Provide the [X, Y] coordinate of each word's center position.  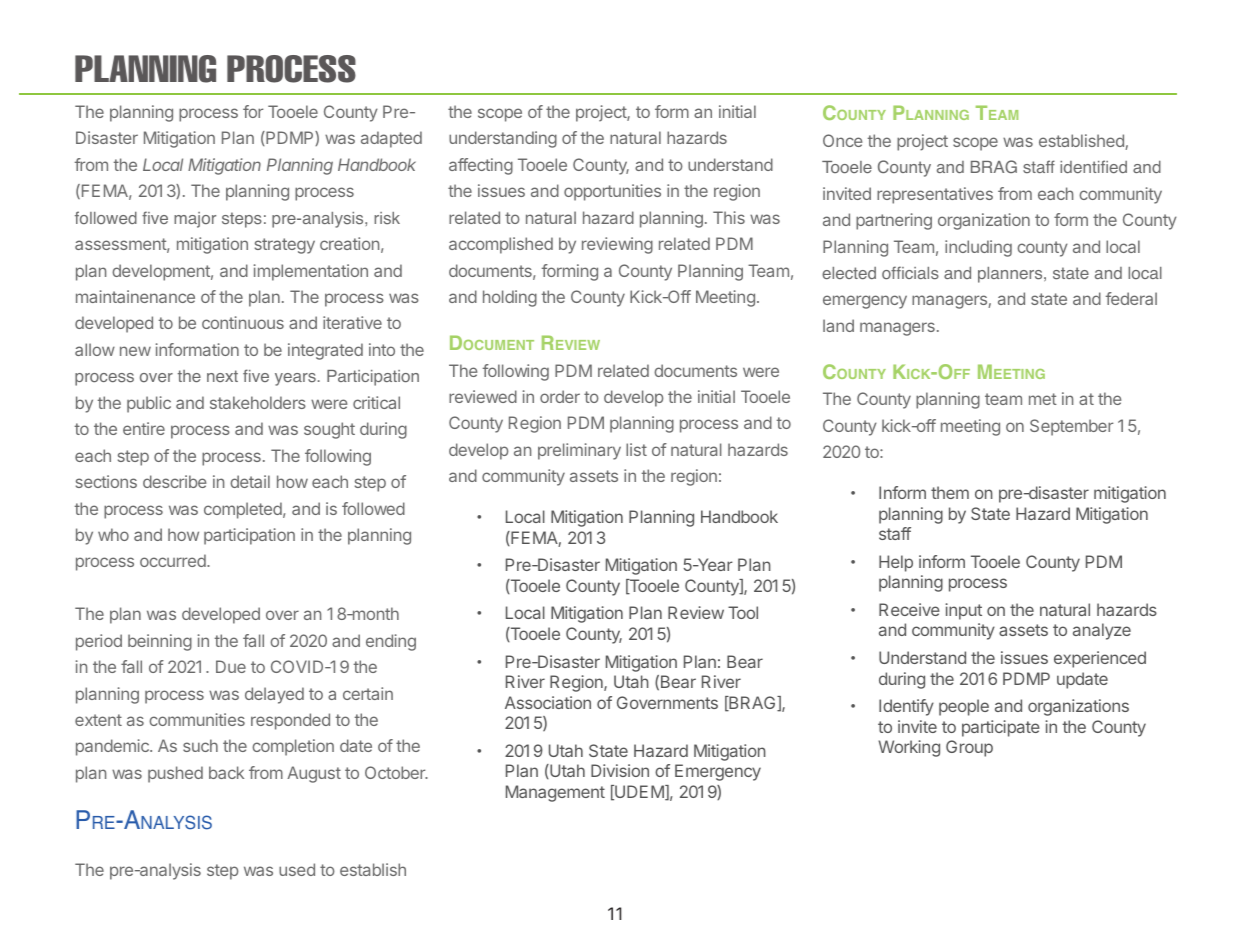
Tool [743, 612]
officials [910, 273]
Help [896, 563]
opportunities [612, 192]
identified [1093, 166]
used [297, 869]
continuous [243, 322]
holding [510, 298]
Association [548, 702]
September [1071, 427]
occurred [174, 560]
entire [144, 428]
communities [197, 719]
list [636, 449]
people [964, 707]
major [195, 220]
